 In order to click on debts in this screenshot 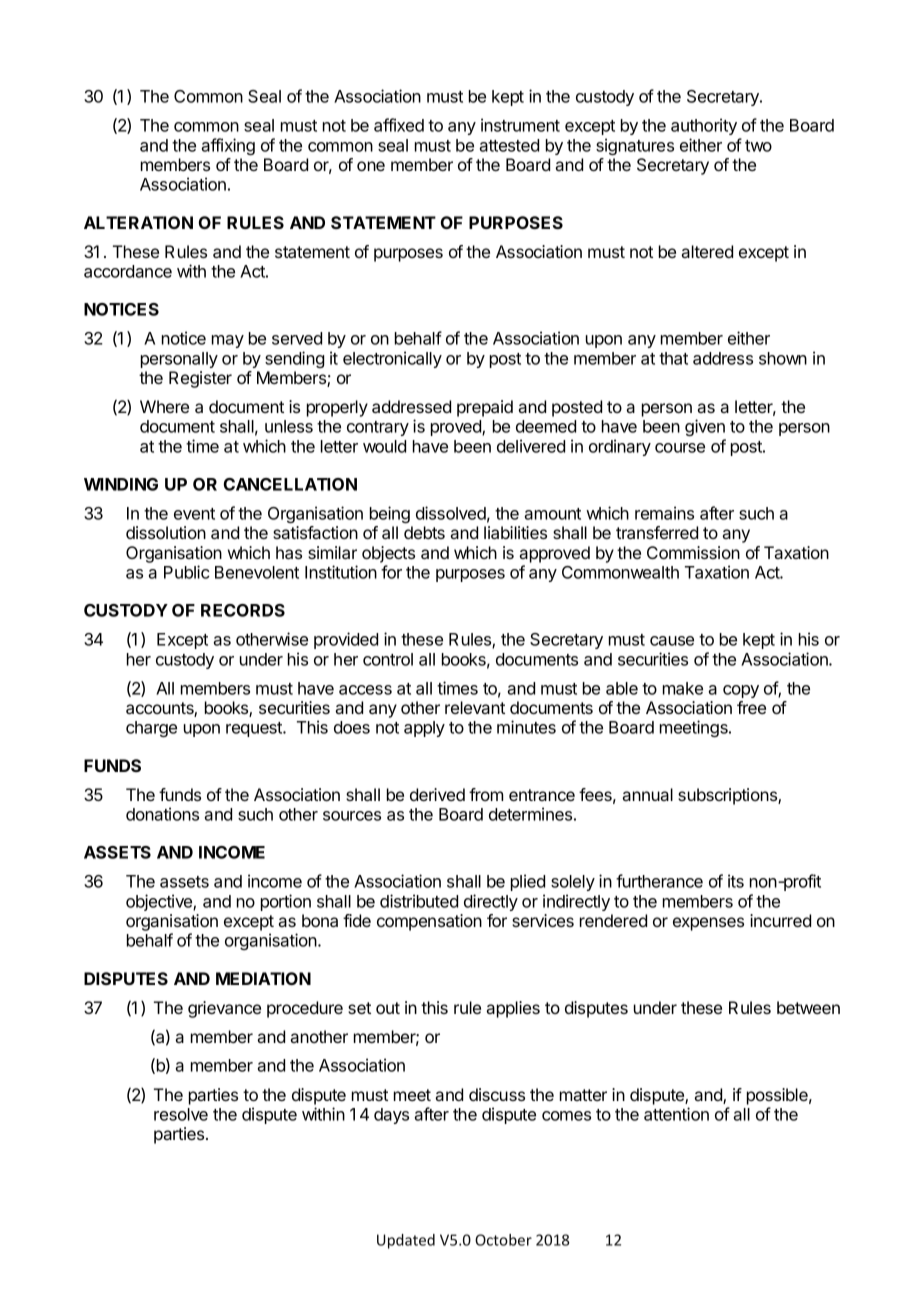, I will do `click(424, 532)`.
